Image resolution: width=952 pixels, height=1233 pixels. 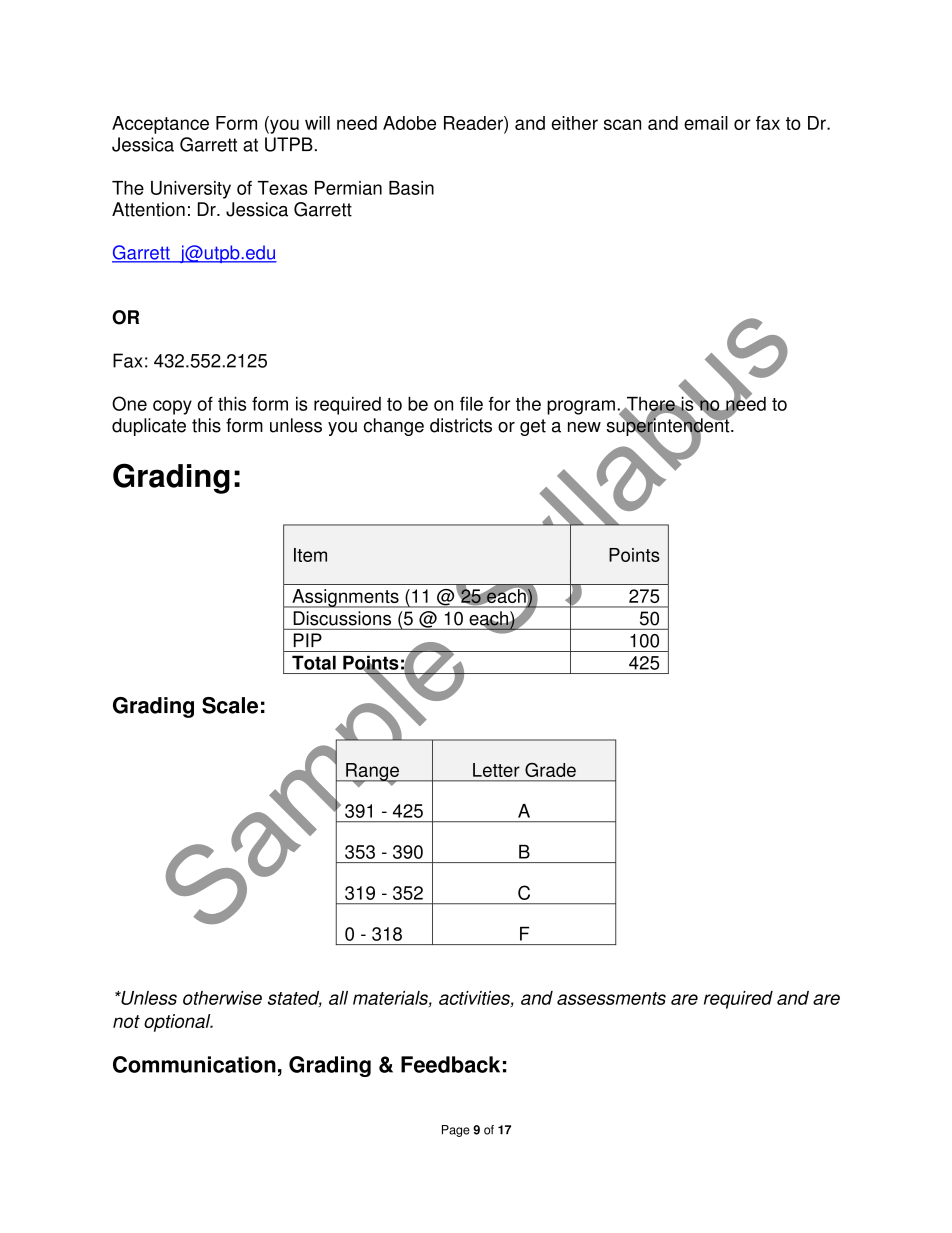 I want to click on Grade, so click(x=550, y=770).
